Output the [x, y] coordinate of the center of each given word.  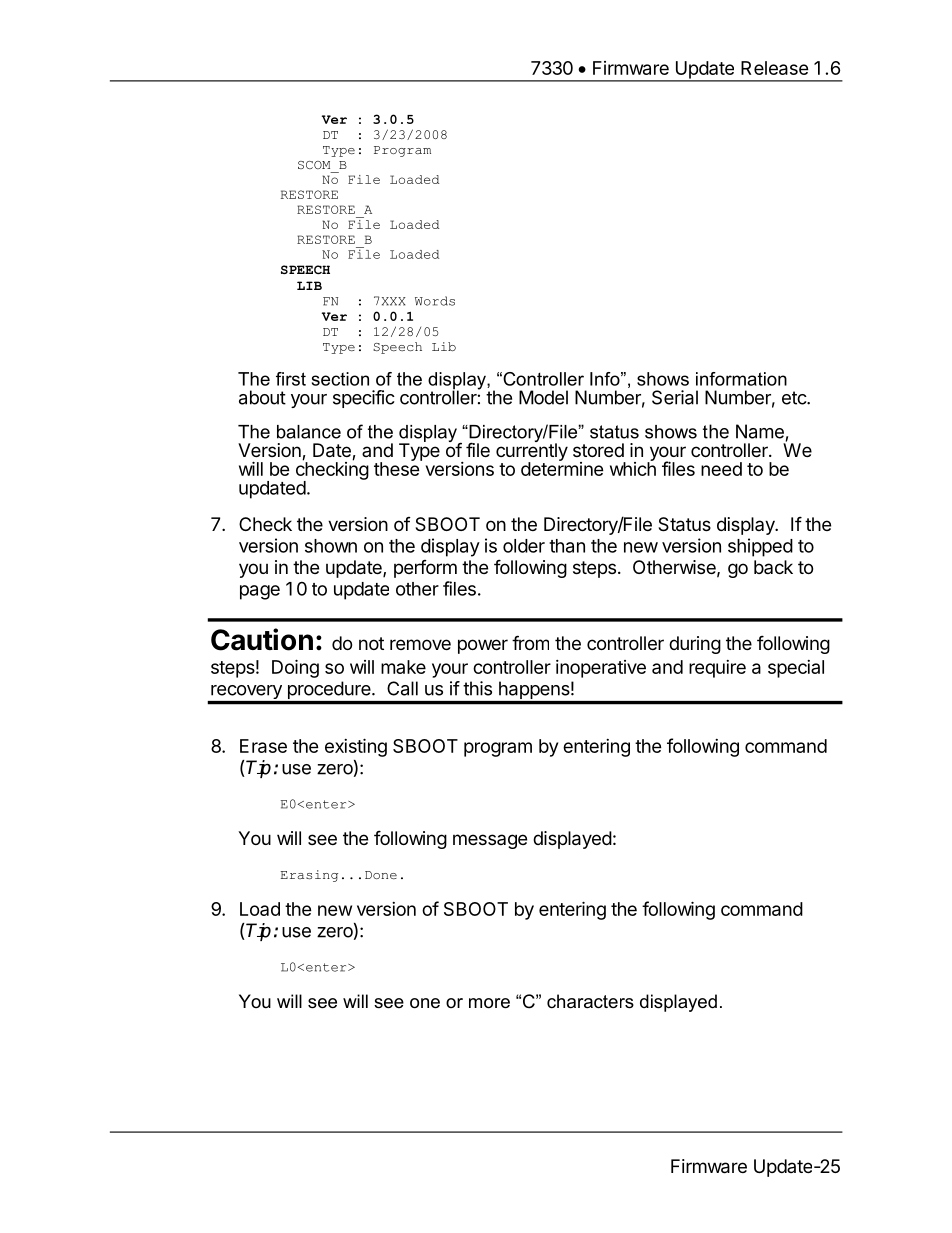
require [717, 669]
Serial [675, 397]
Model [543, 397]
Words [435, 301]
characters [590, 1001]
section [340, 379]
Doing [295, 668]
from [530, 642]
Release [775, 68]
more [489, 1003]
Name [760, 431]
